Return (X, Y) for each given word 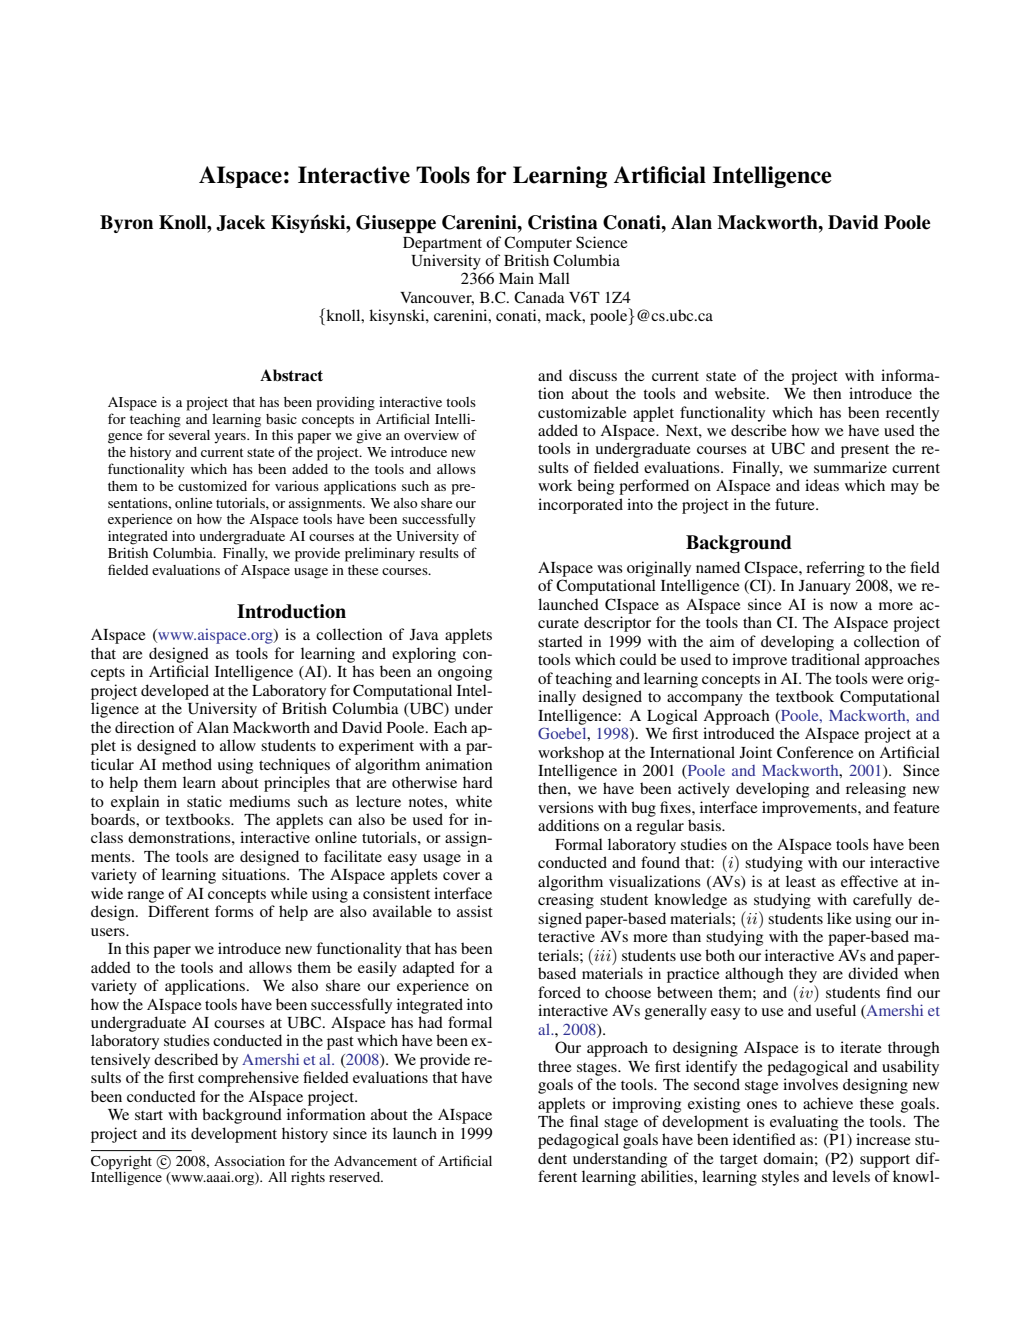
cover (461, 876)
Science (602, 242)
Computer (538, 244)
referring (835, 569)
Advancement (375, 1161)
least (801, 881)
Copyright (121, 1163)
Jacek (241, 223)
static (204, 801)
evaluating (804, 1123)
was (610, 569)
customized (212, 486)
